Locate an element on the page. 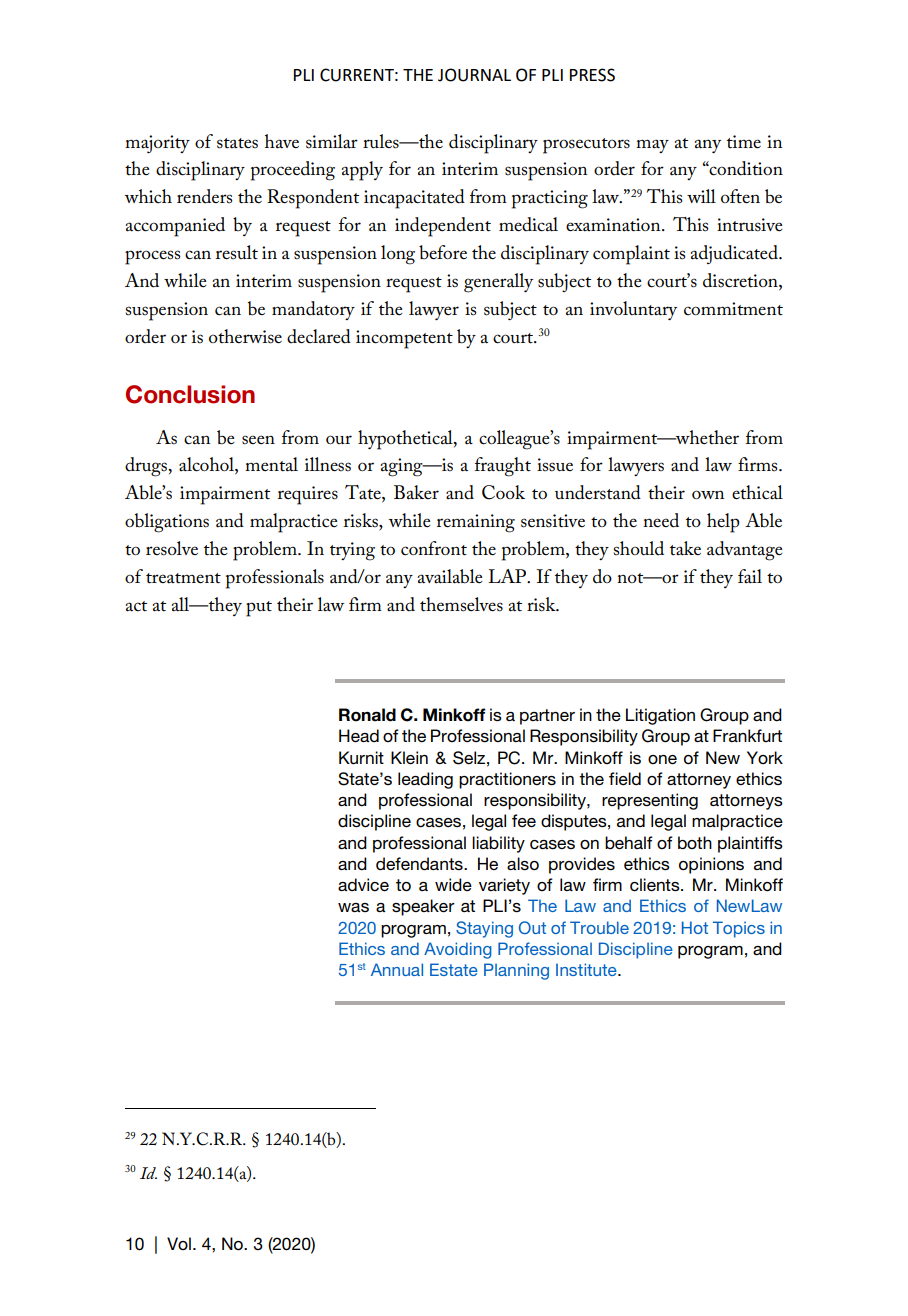 The image size is (908, 1316). themselves is located at coordinates (461, 604).
